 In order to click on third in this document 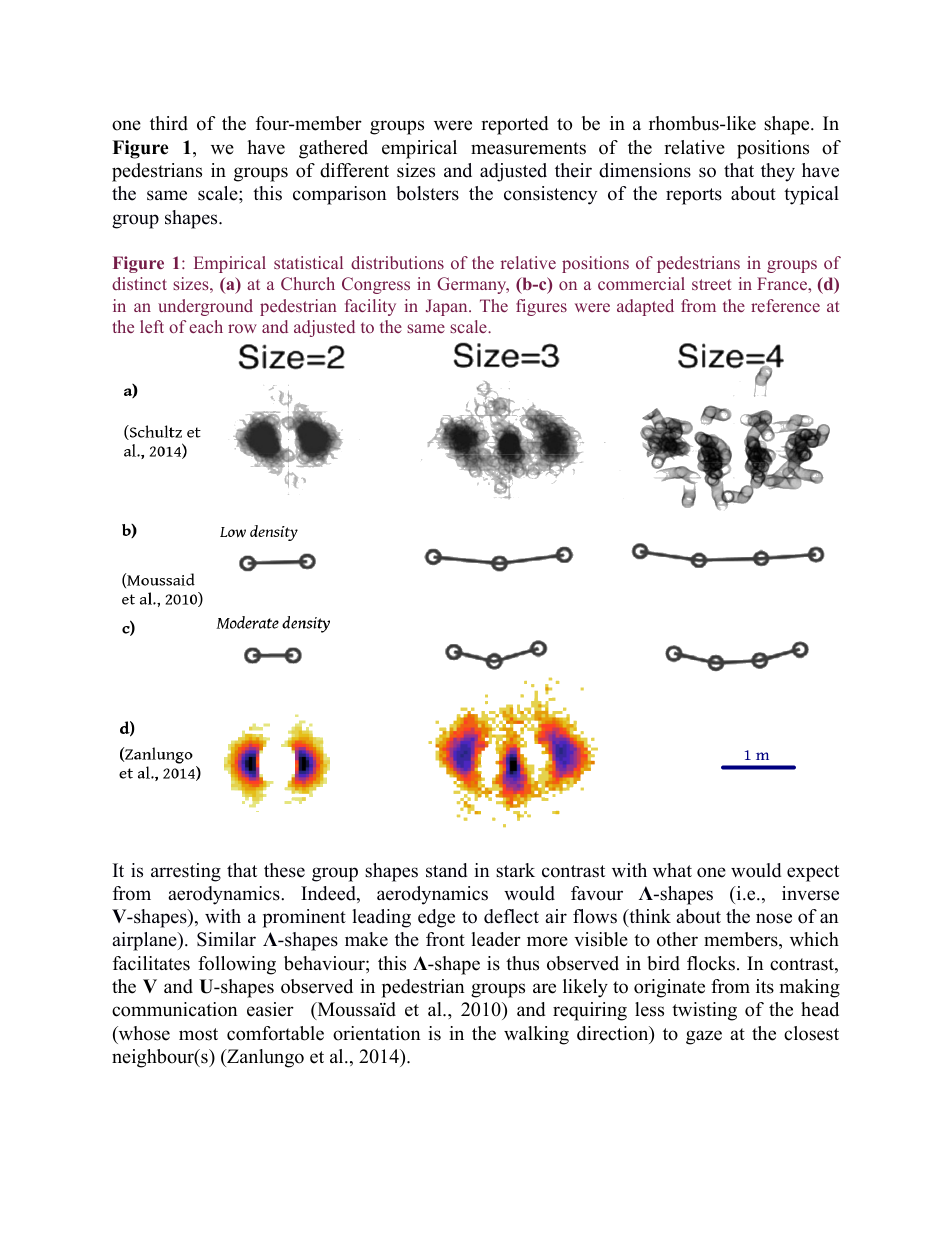, I will do `click(169, 123)`.
